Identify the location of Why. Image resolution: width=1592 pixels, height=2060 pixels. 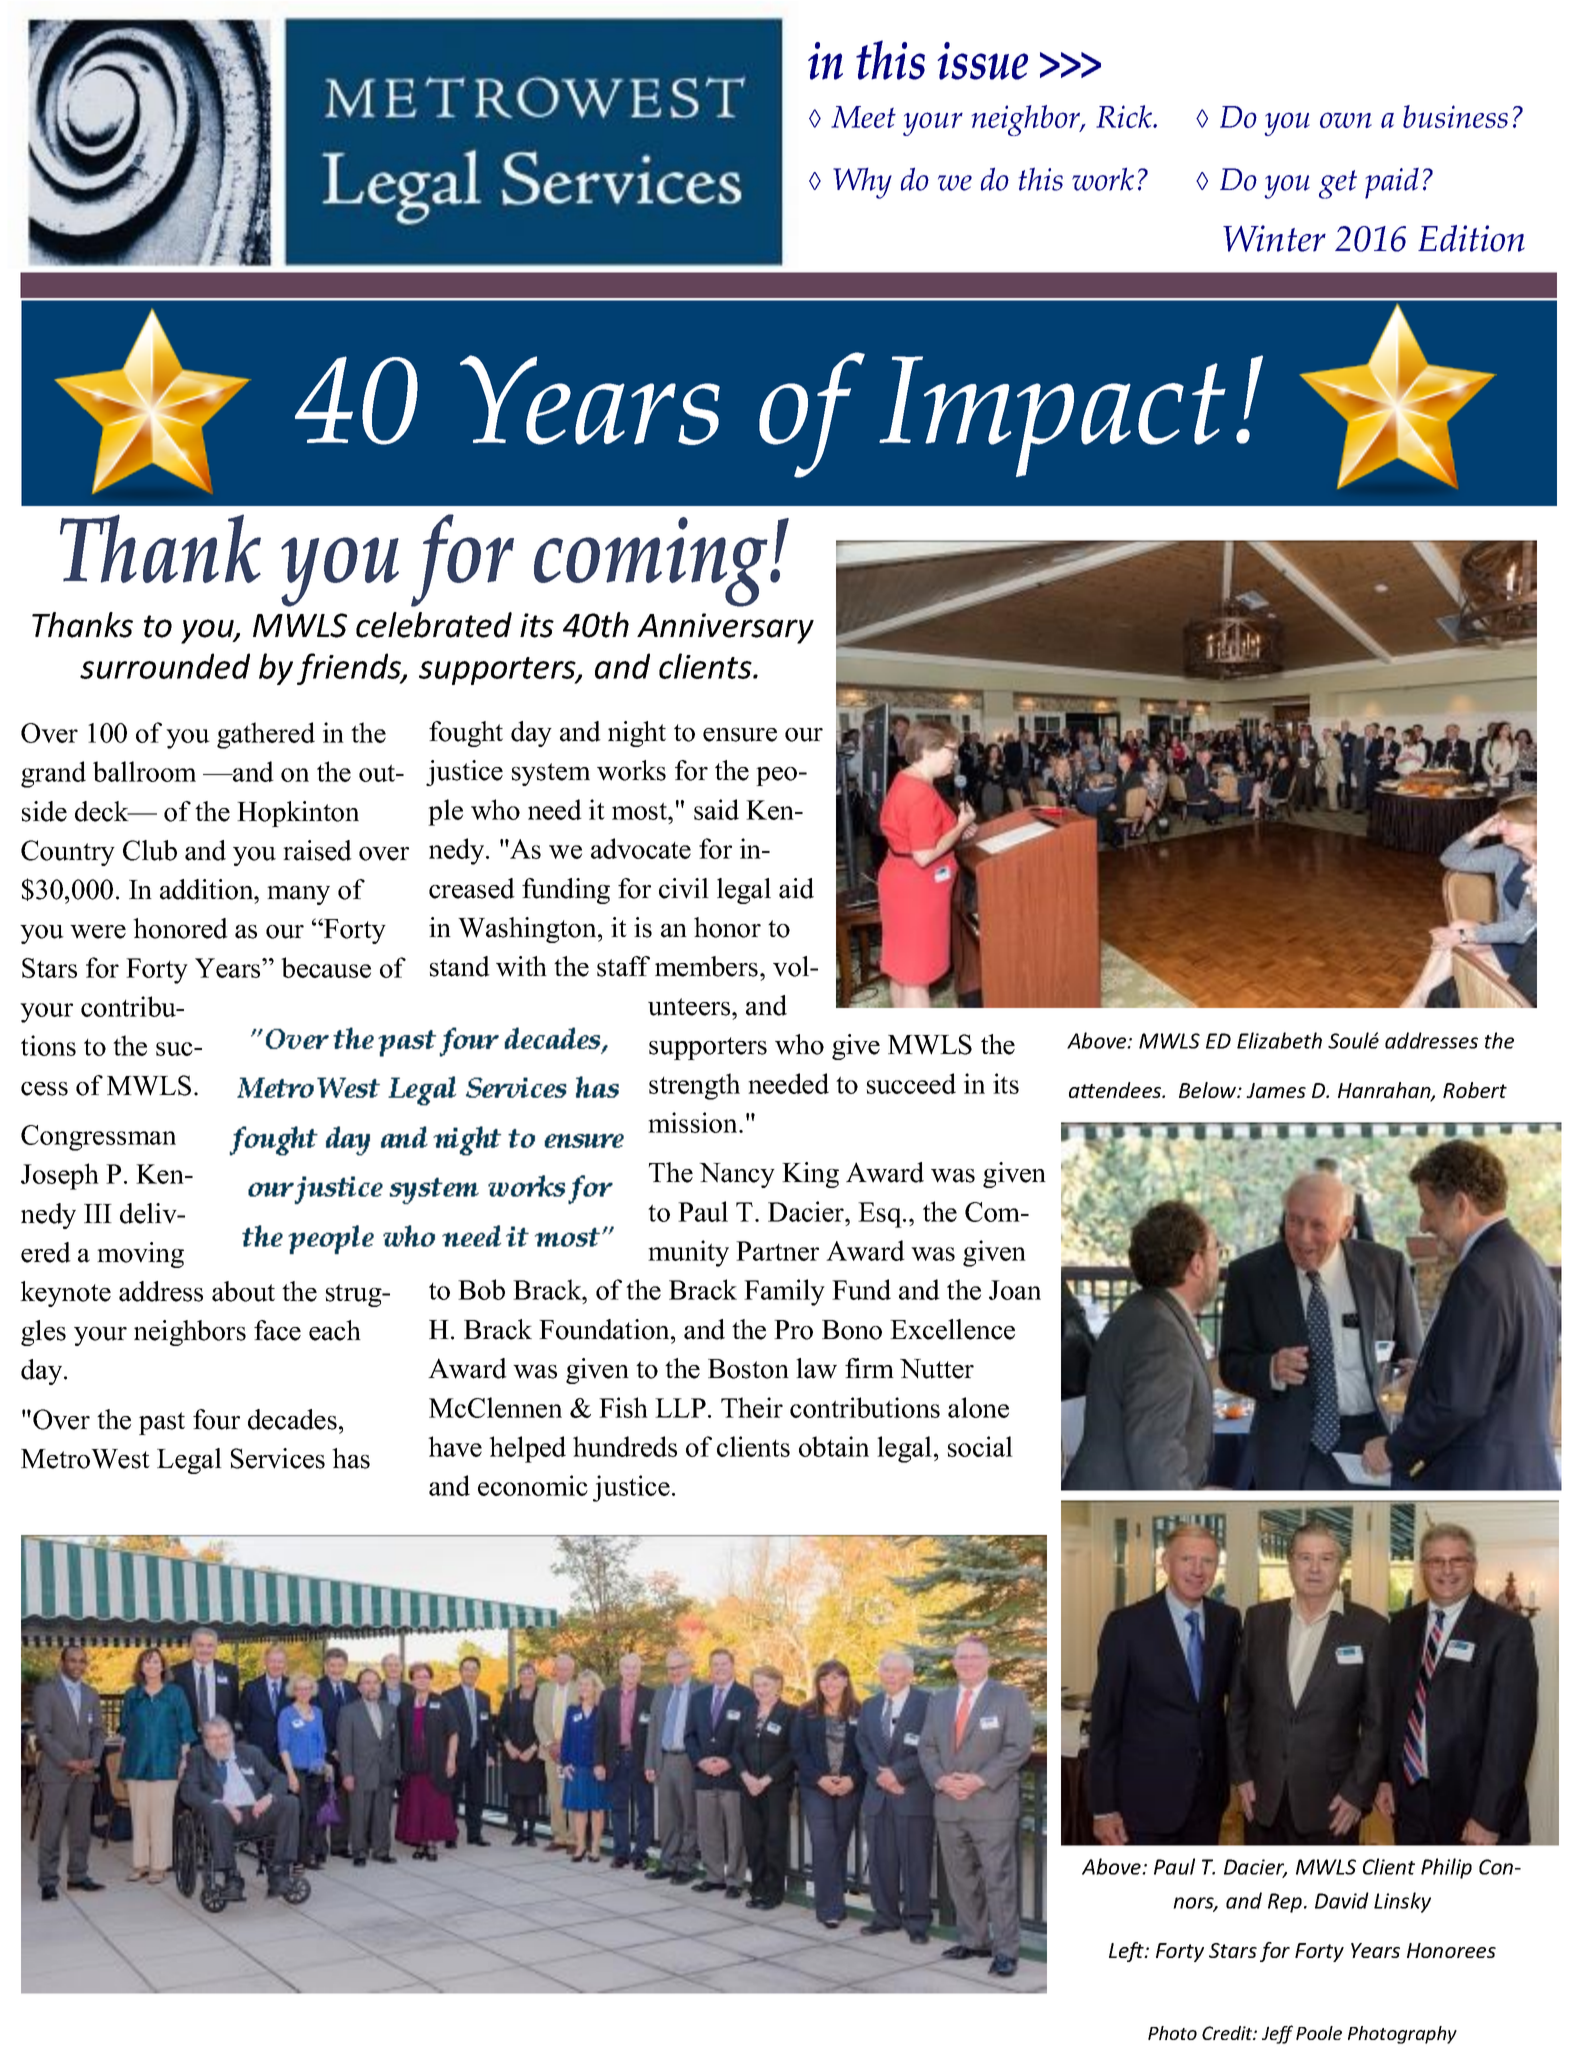
(862, 183).
